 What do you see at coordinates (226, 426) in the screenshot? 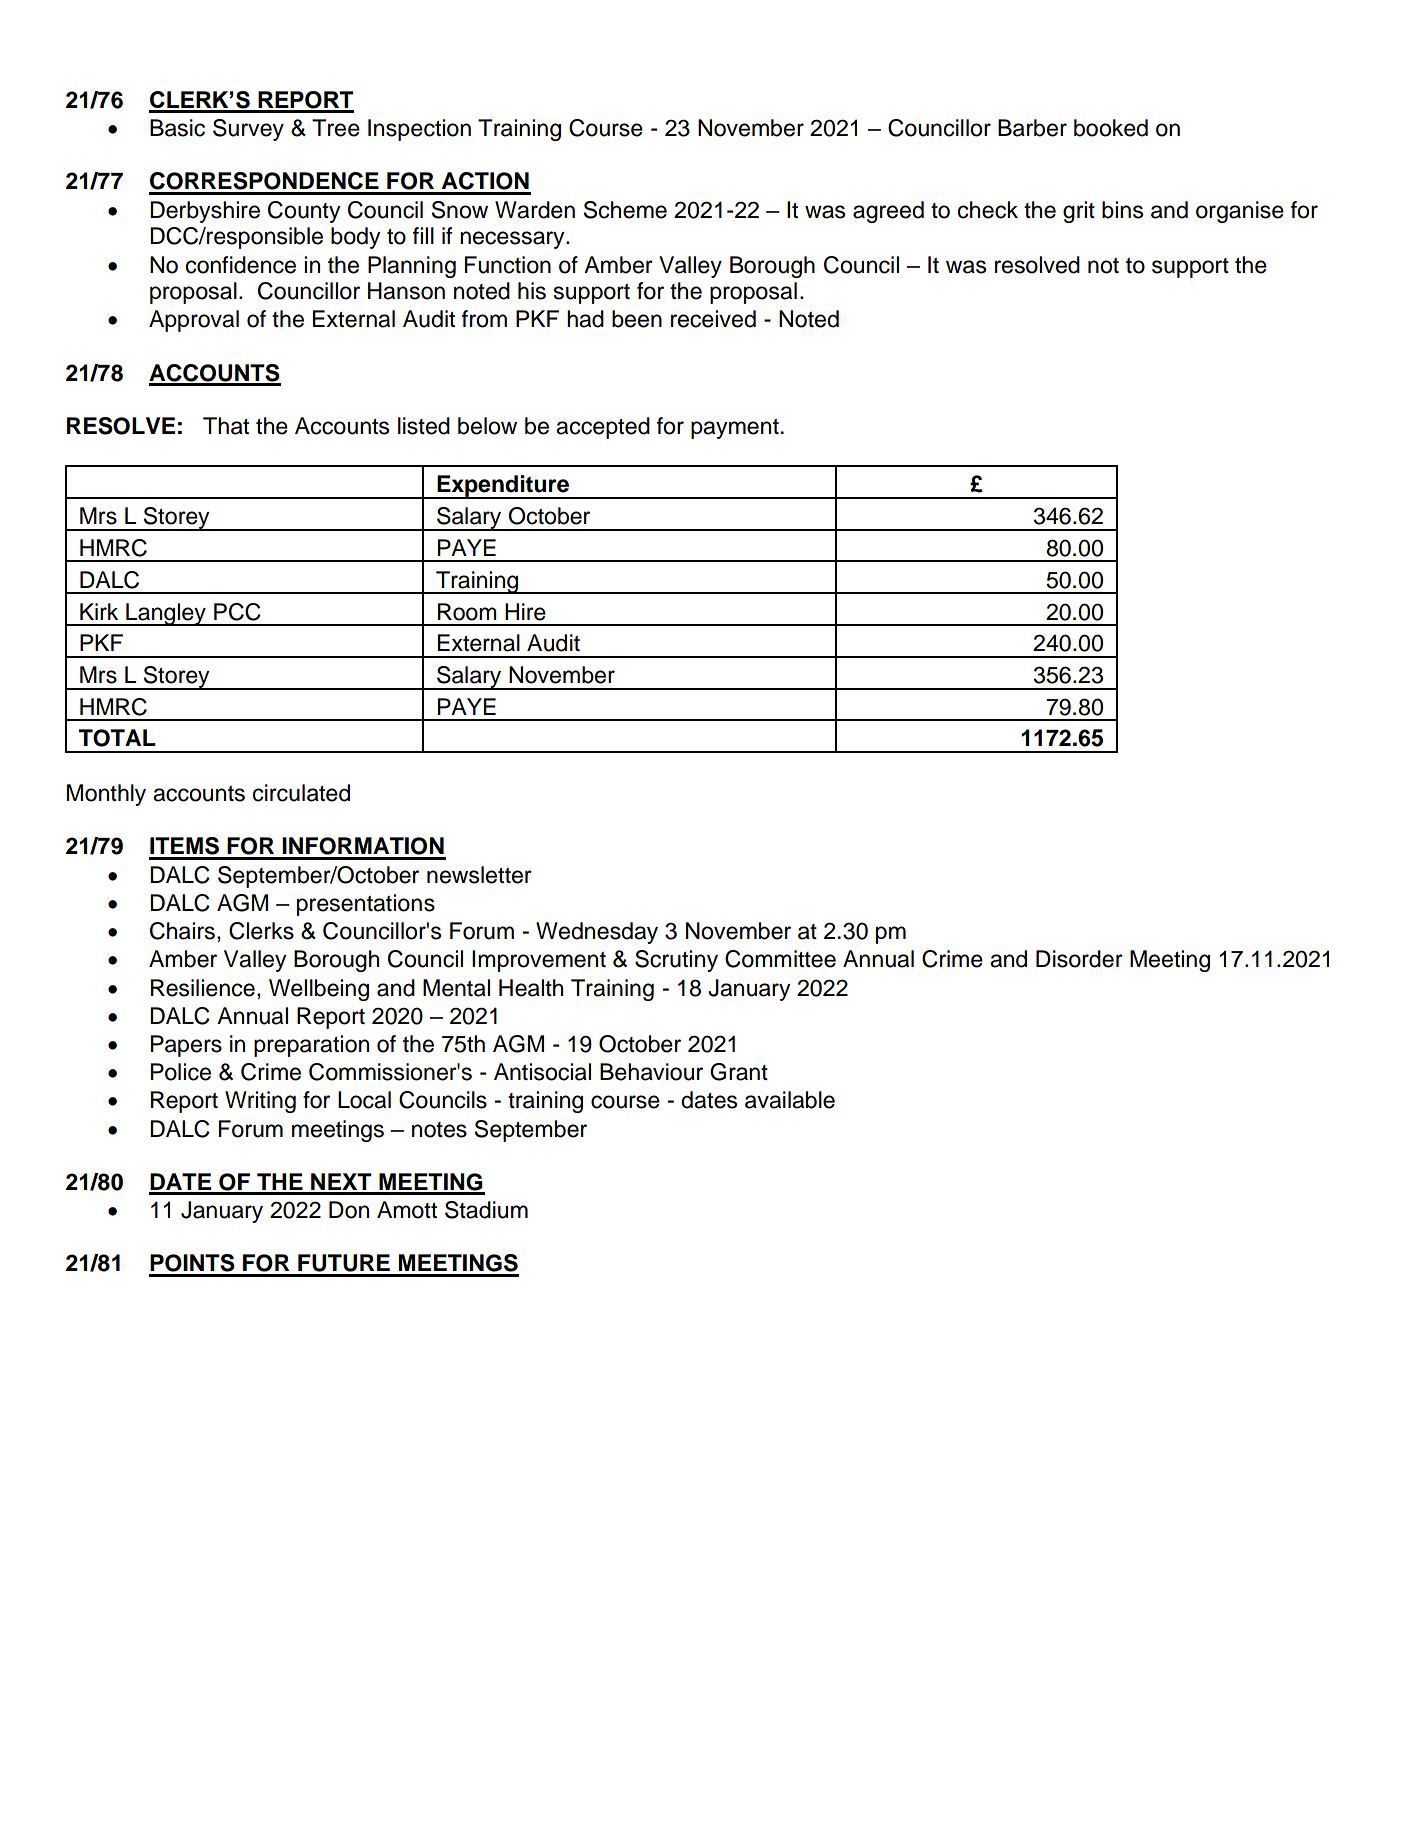
I see `That` at bounding box center [226, 426].
